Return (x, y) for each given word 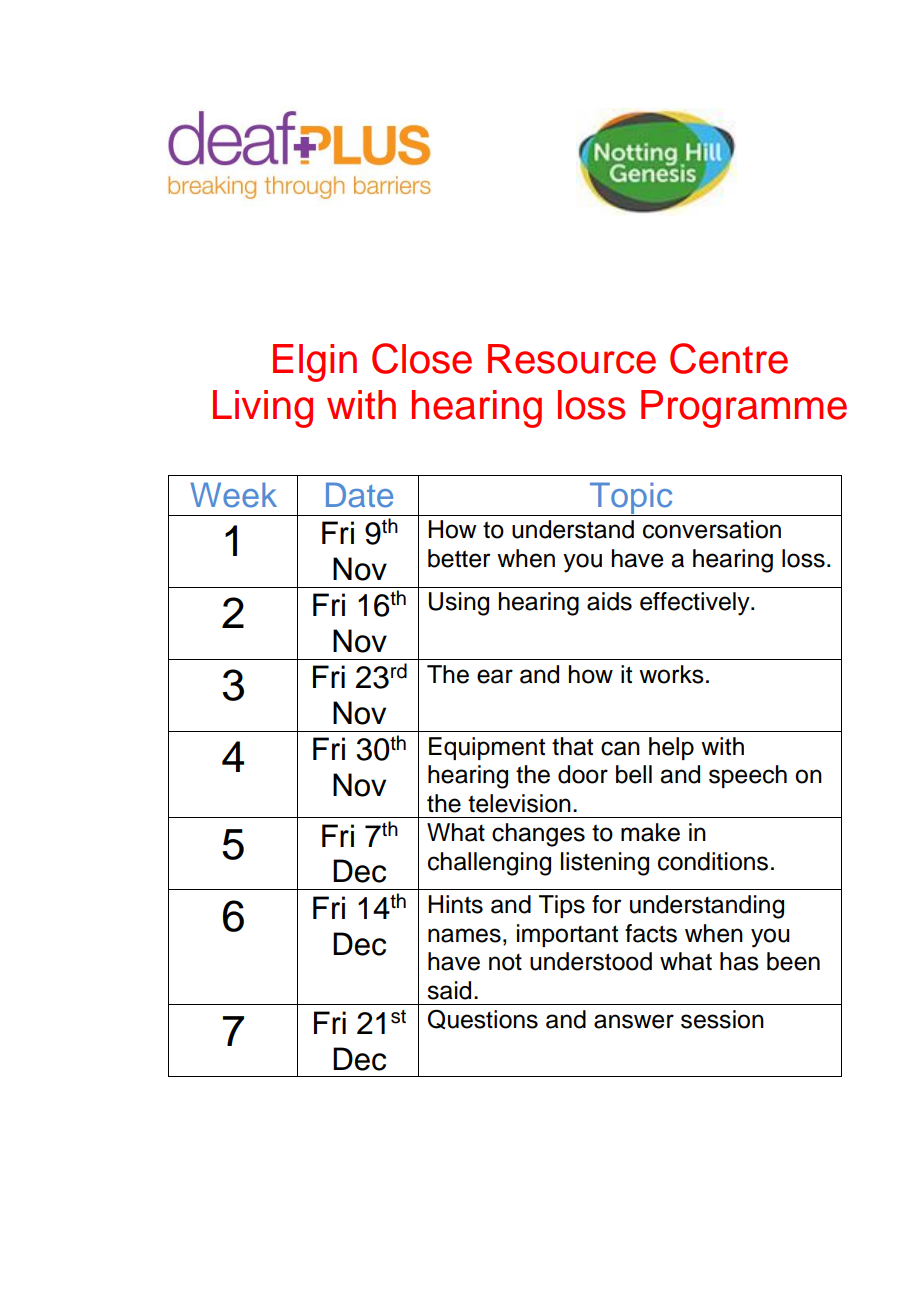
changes (538, 835)
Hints (455, 904)
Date (359, 495)
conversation (712, 529)
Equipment (487, 748)
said (449, 990)
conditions (713, 861)
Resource (572, 359)
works (671, 674)
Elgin (315, 363)
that (572, 746)
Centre (729, 358)
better (459, 558)
